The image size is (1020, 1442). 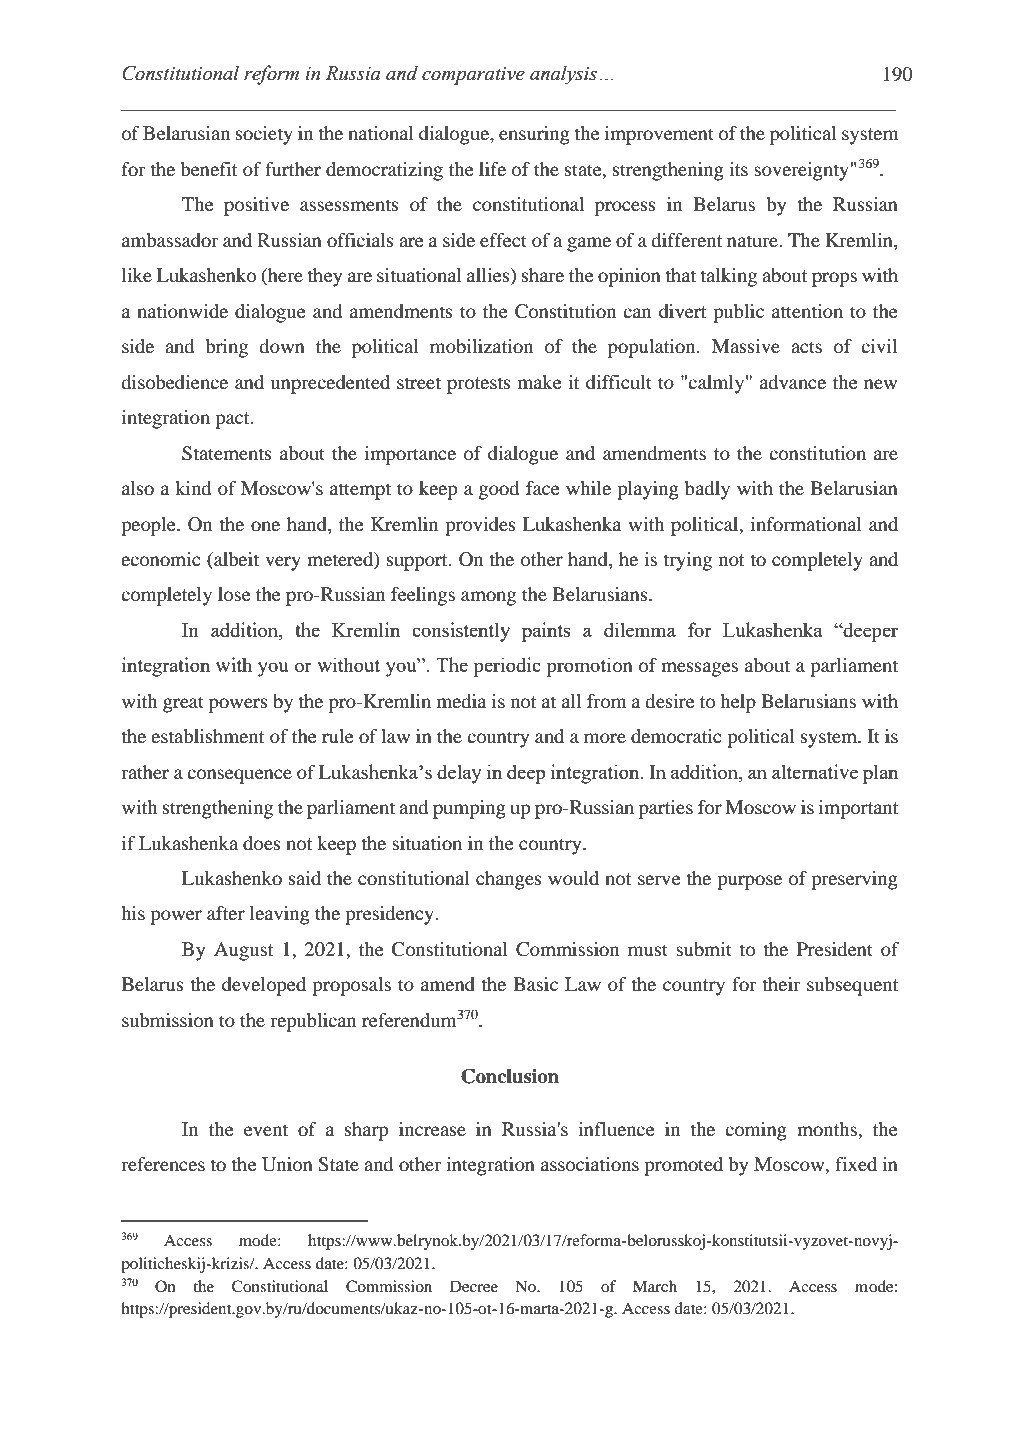 I want to click on its, so click(x=738, y=169).
